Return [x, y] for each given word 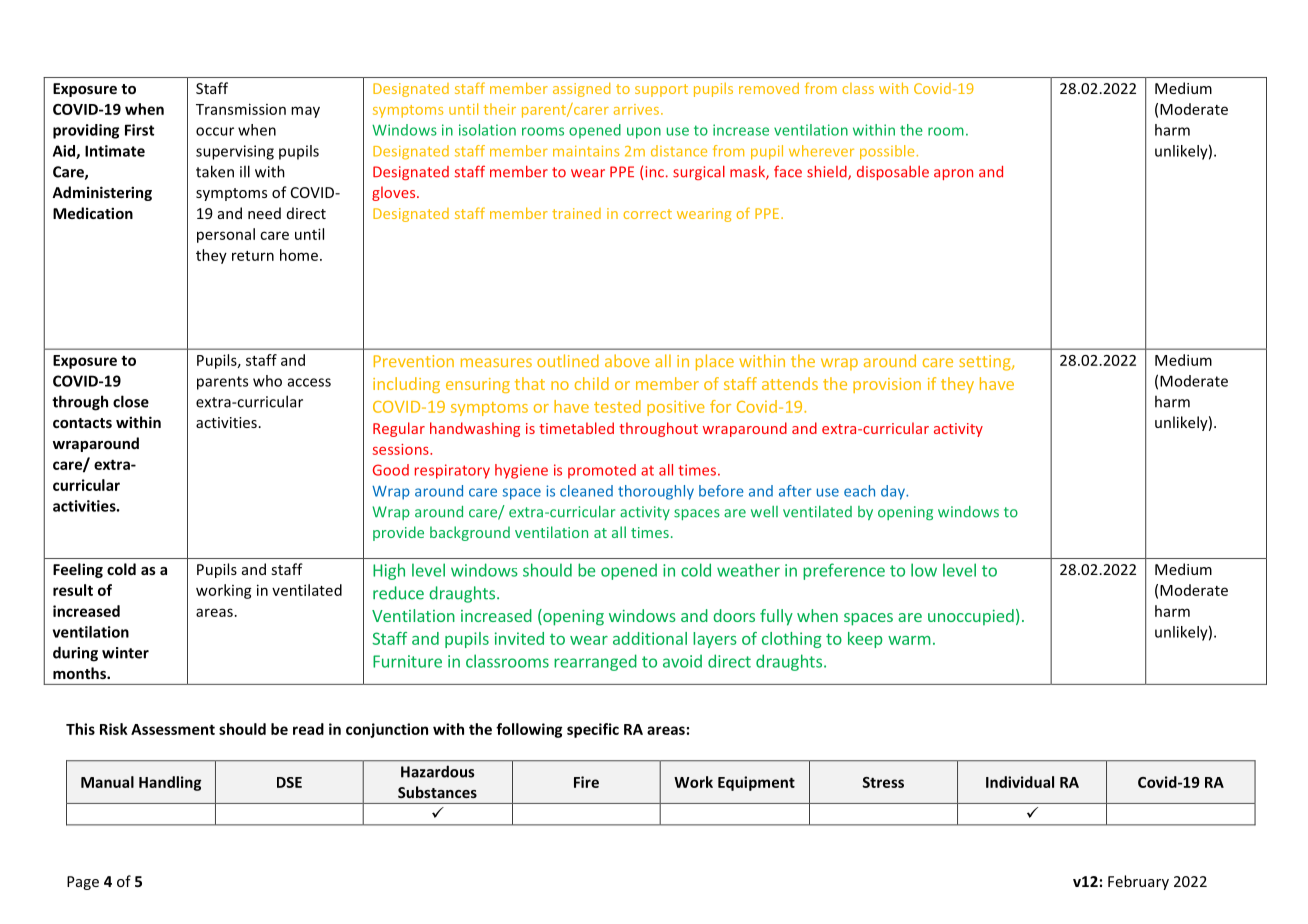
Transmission [241, 109]
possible [888, 152]
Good [391, 470]
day [894, 492]
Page [83, 883]
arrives [638, 109]
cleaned [586, 491]
